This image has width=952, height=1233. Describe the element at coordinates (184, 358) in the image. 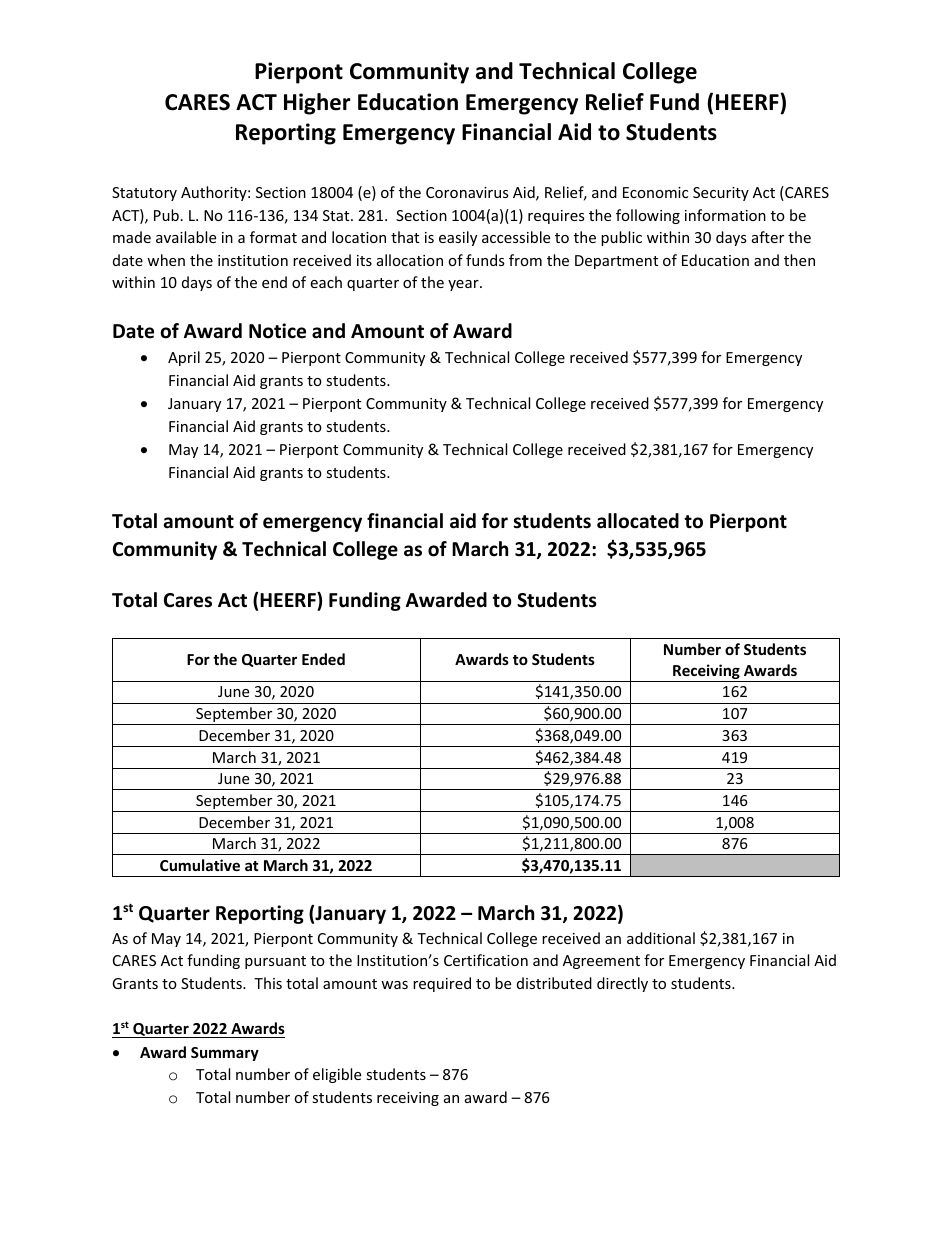

I see `April` at that location.
